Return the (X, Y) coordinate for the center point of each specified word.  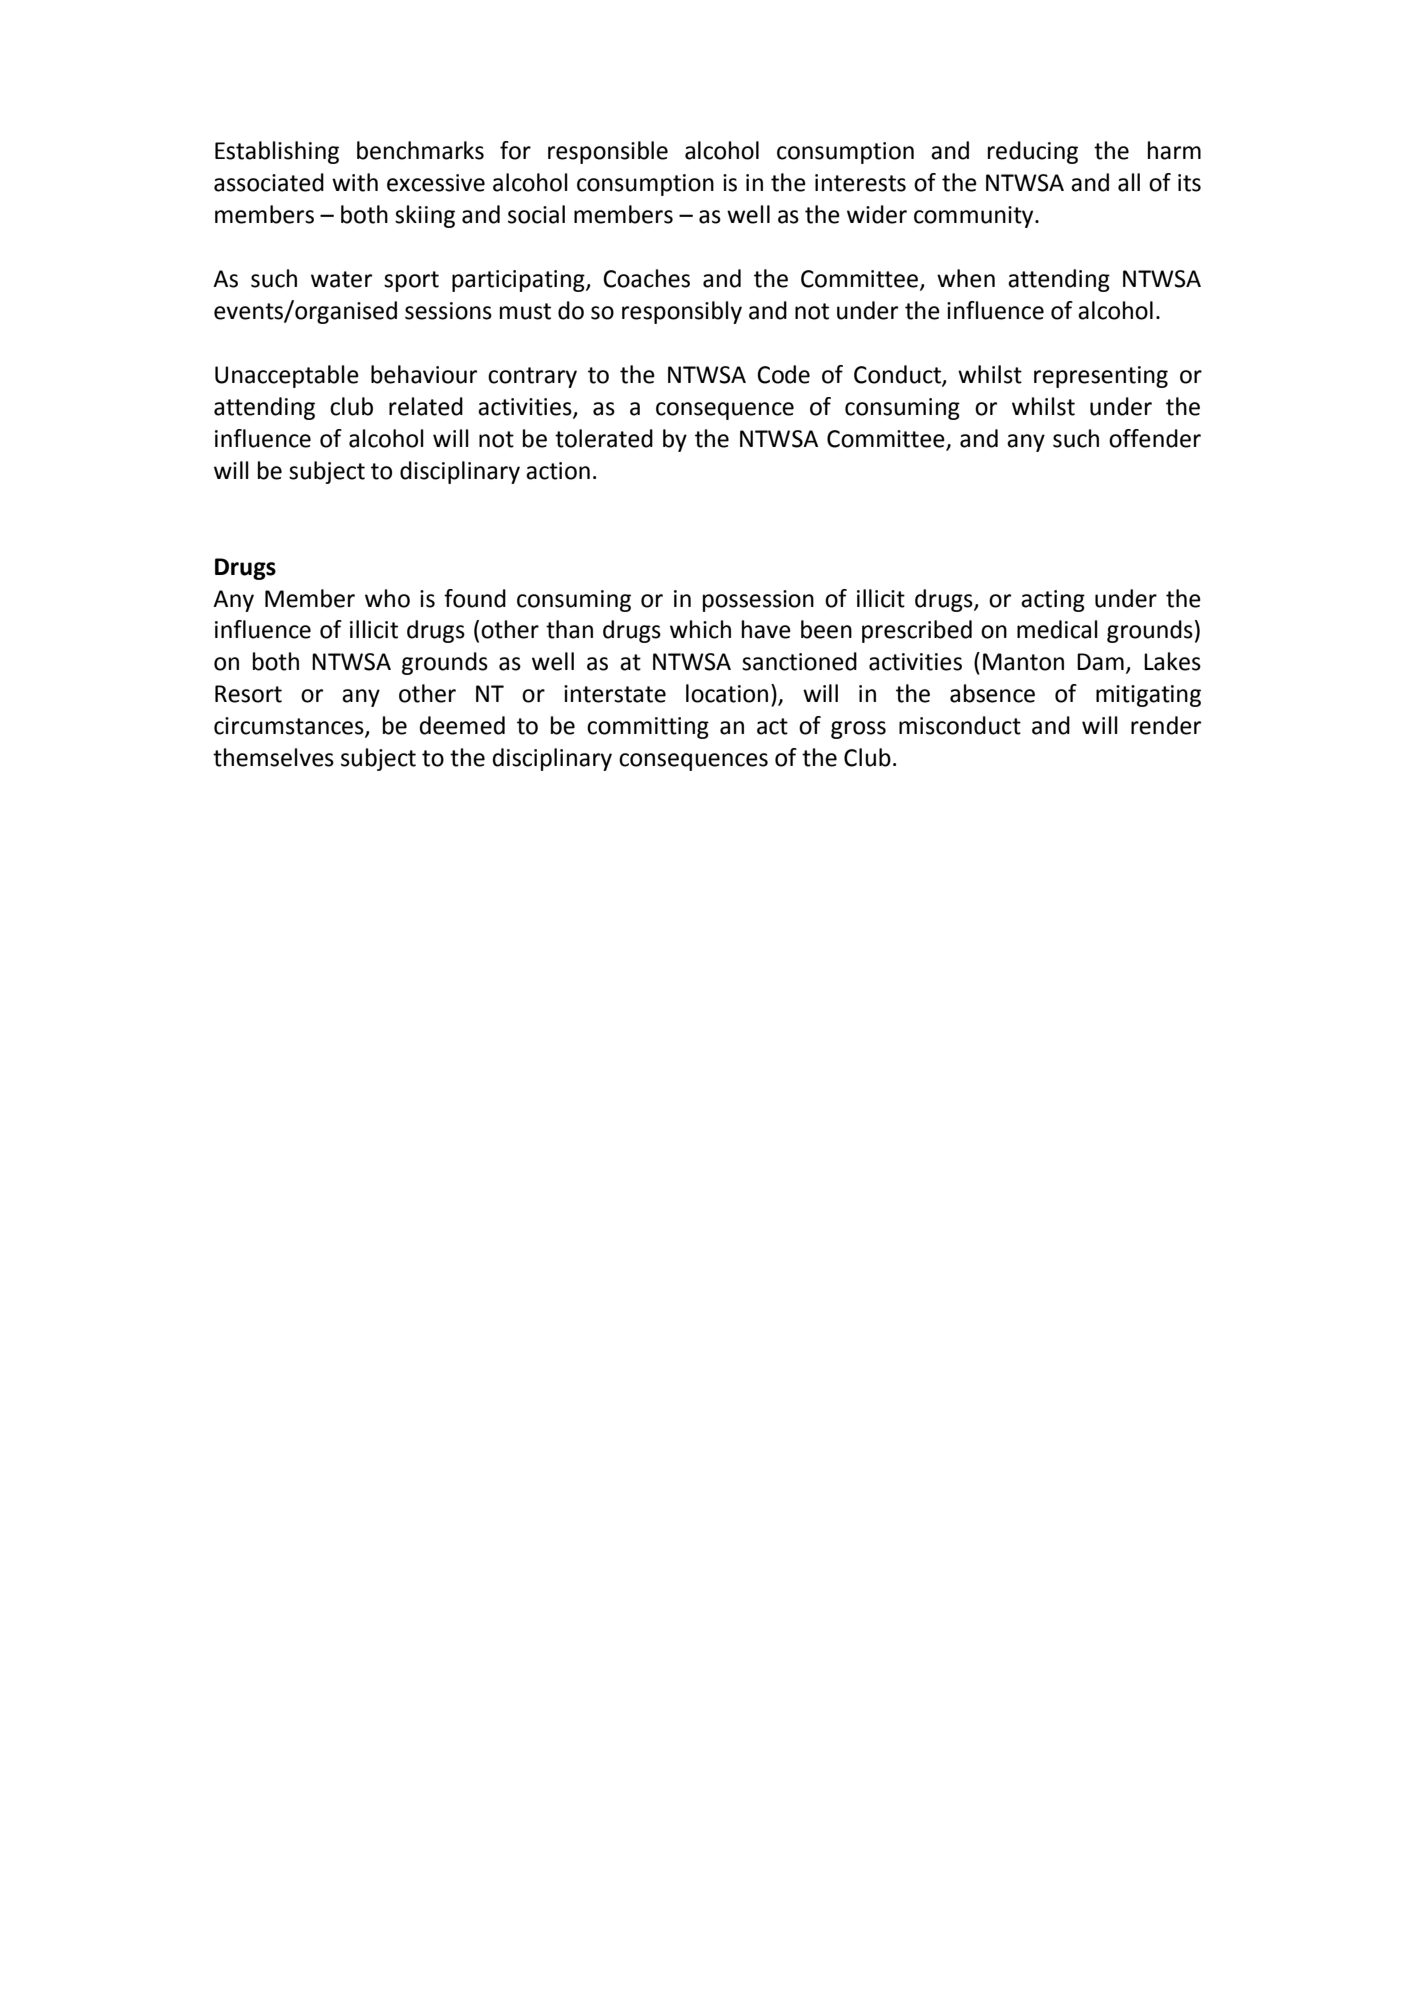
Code (783, 374)
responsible (608, 152)
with (355, 182)
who (387, 598)
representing (1101, 377)
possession (758, 601)
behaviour (424, 374)
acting (1053, 601)
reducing (1033, 152)
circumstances (290, 726)
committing (648, 728)
